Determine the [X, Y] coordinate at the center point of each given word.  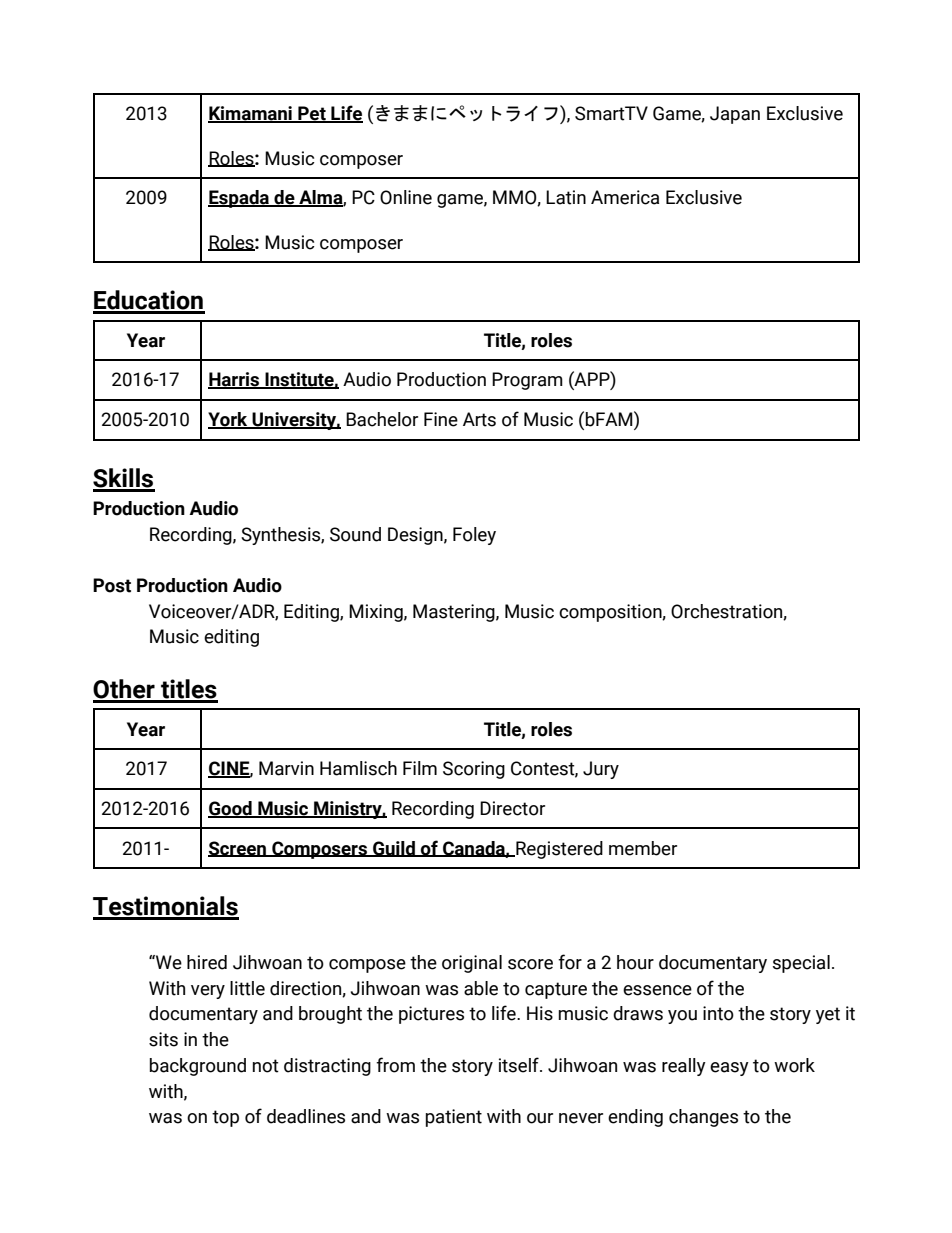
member [643, 848]
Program [527, 381]
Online [406, 197]
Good [231, 809]
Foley [474, 536]
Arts [479, 419]
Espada [239, 199]
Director [512, 808]
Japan [735, 115]
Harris [235, 380]
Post [112, 585]
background [198, 1067]
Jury [601, 770]
